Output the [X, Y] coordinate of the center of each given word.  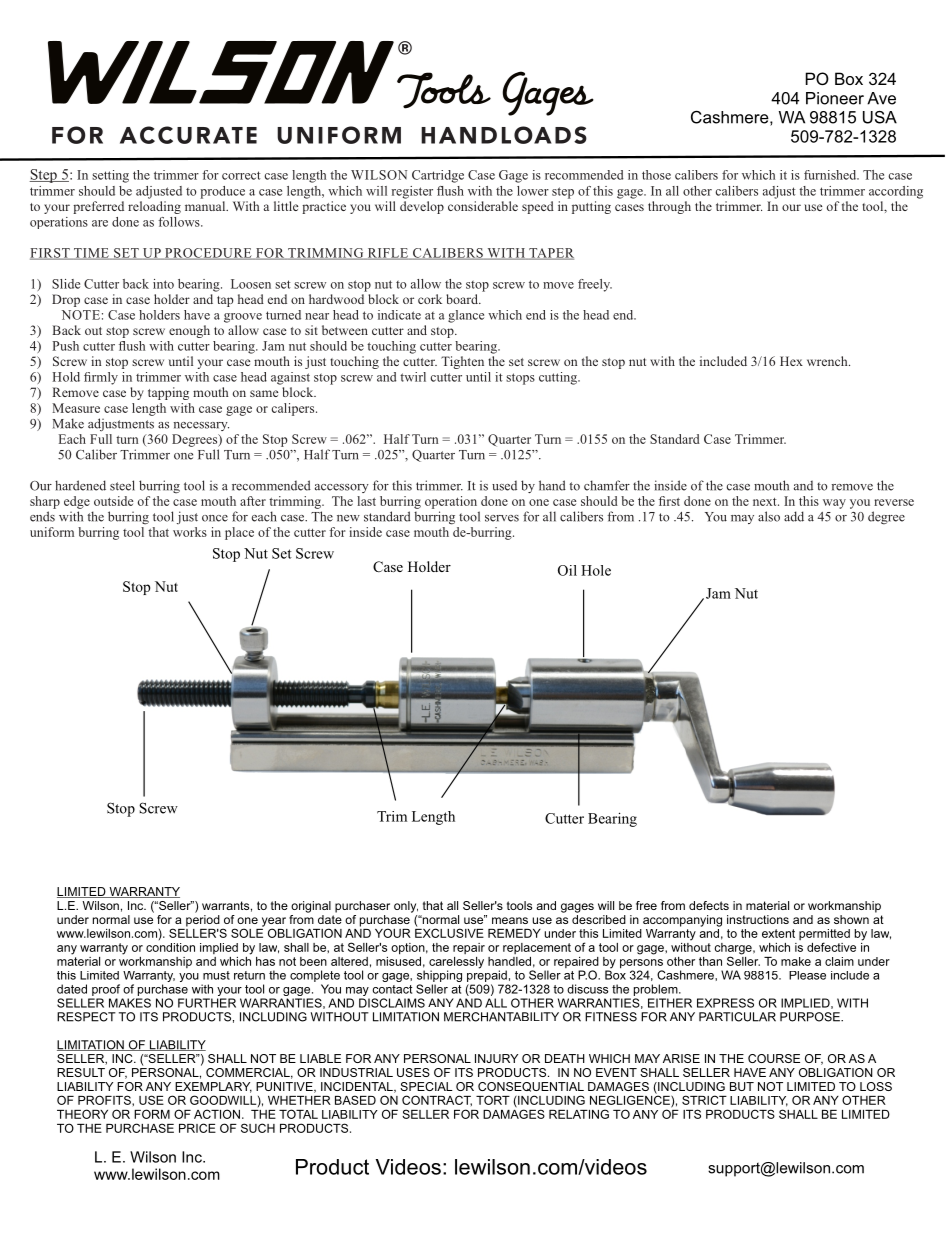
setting [110, 176]
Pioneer [835, 98]
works [190, 532]
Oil [567, 570]
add [794, 516]
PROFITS [105, 1100]
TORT [493, 1100]
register [412, 192]
